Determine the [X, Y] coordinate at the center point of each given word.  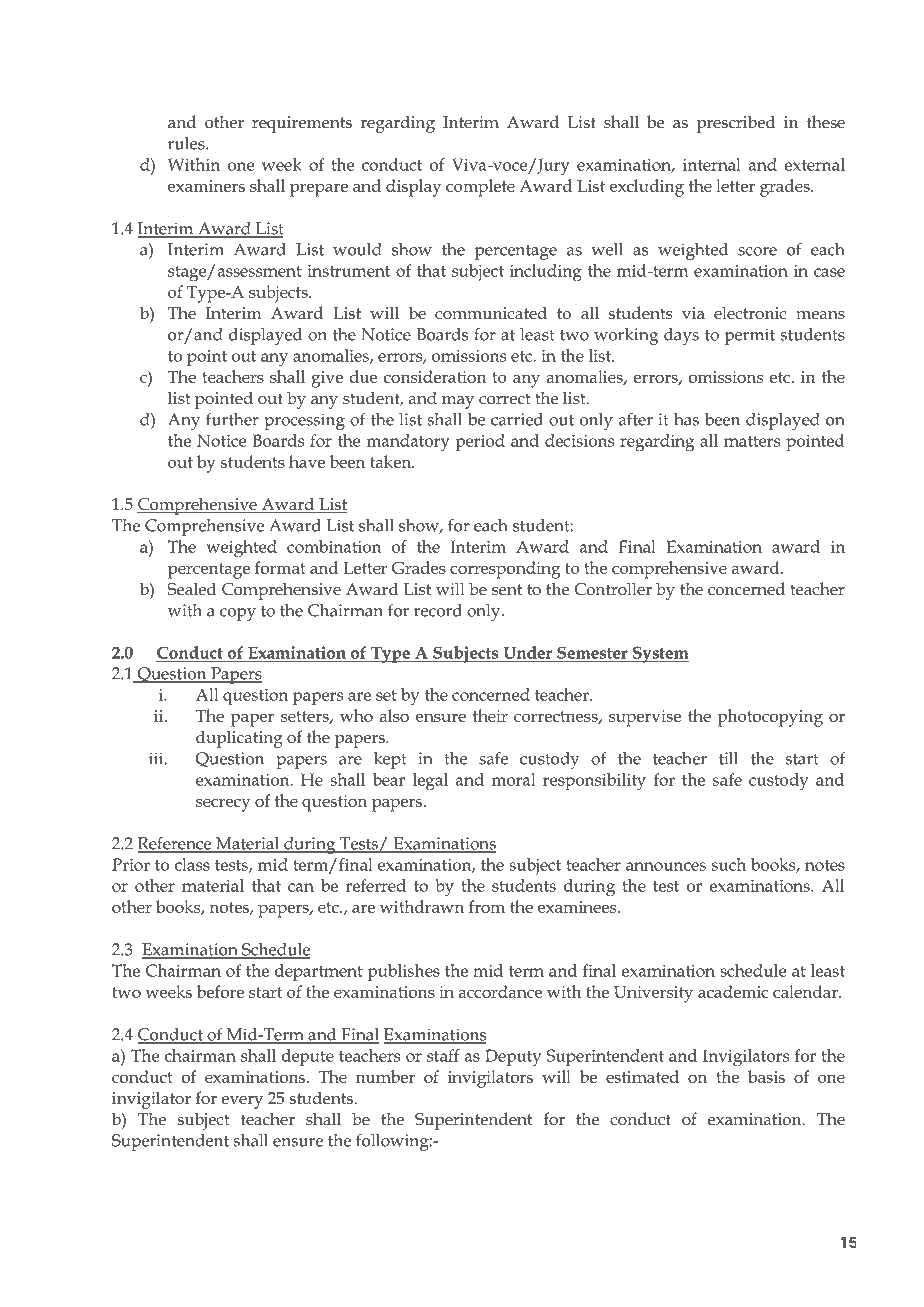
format [280, 567]
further [232, 419]
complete [480, 188]
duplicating [239, 739]
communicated [491, 313]
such [729, 864]
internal [712, 164]
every [242, 1102]
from [487, 906]
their [490, 715]
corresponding [505, 570]
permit [750, 336]
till [728, 758]
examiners [206, 186]
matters [752, 441]
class [192, 864]
